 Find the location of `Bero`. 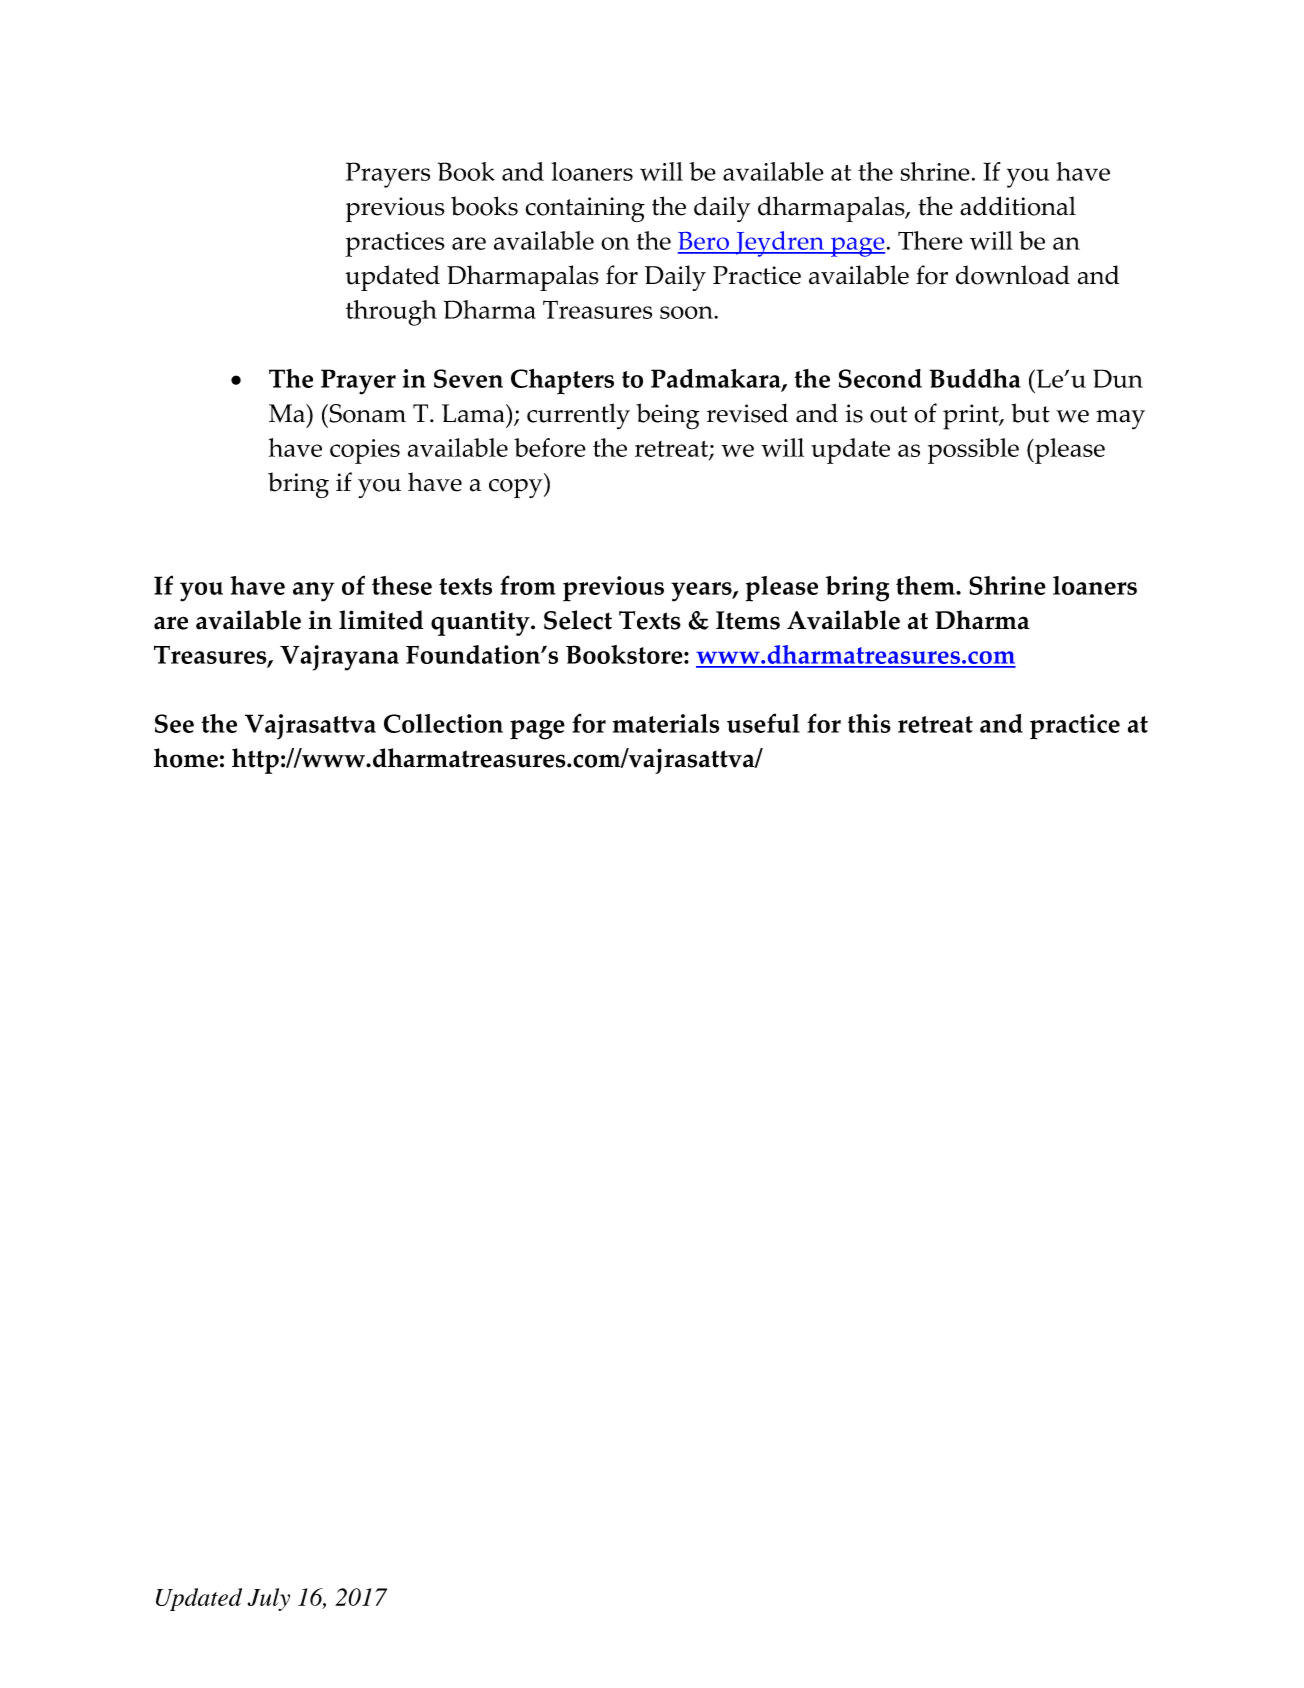

Bero is located at coordinates (704, 242).
